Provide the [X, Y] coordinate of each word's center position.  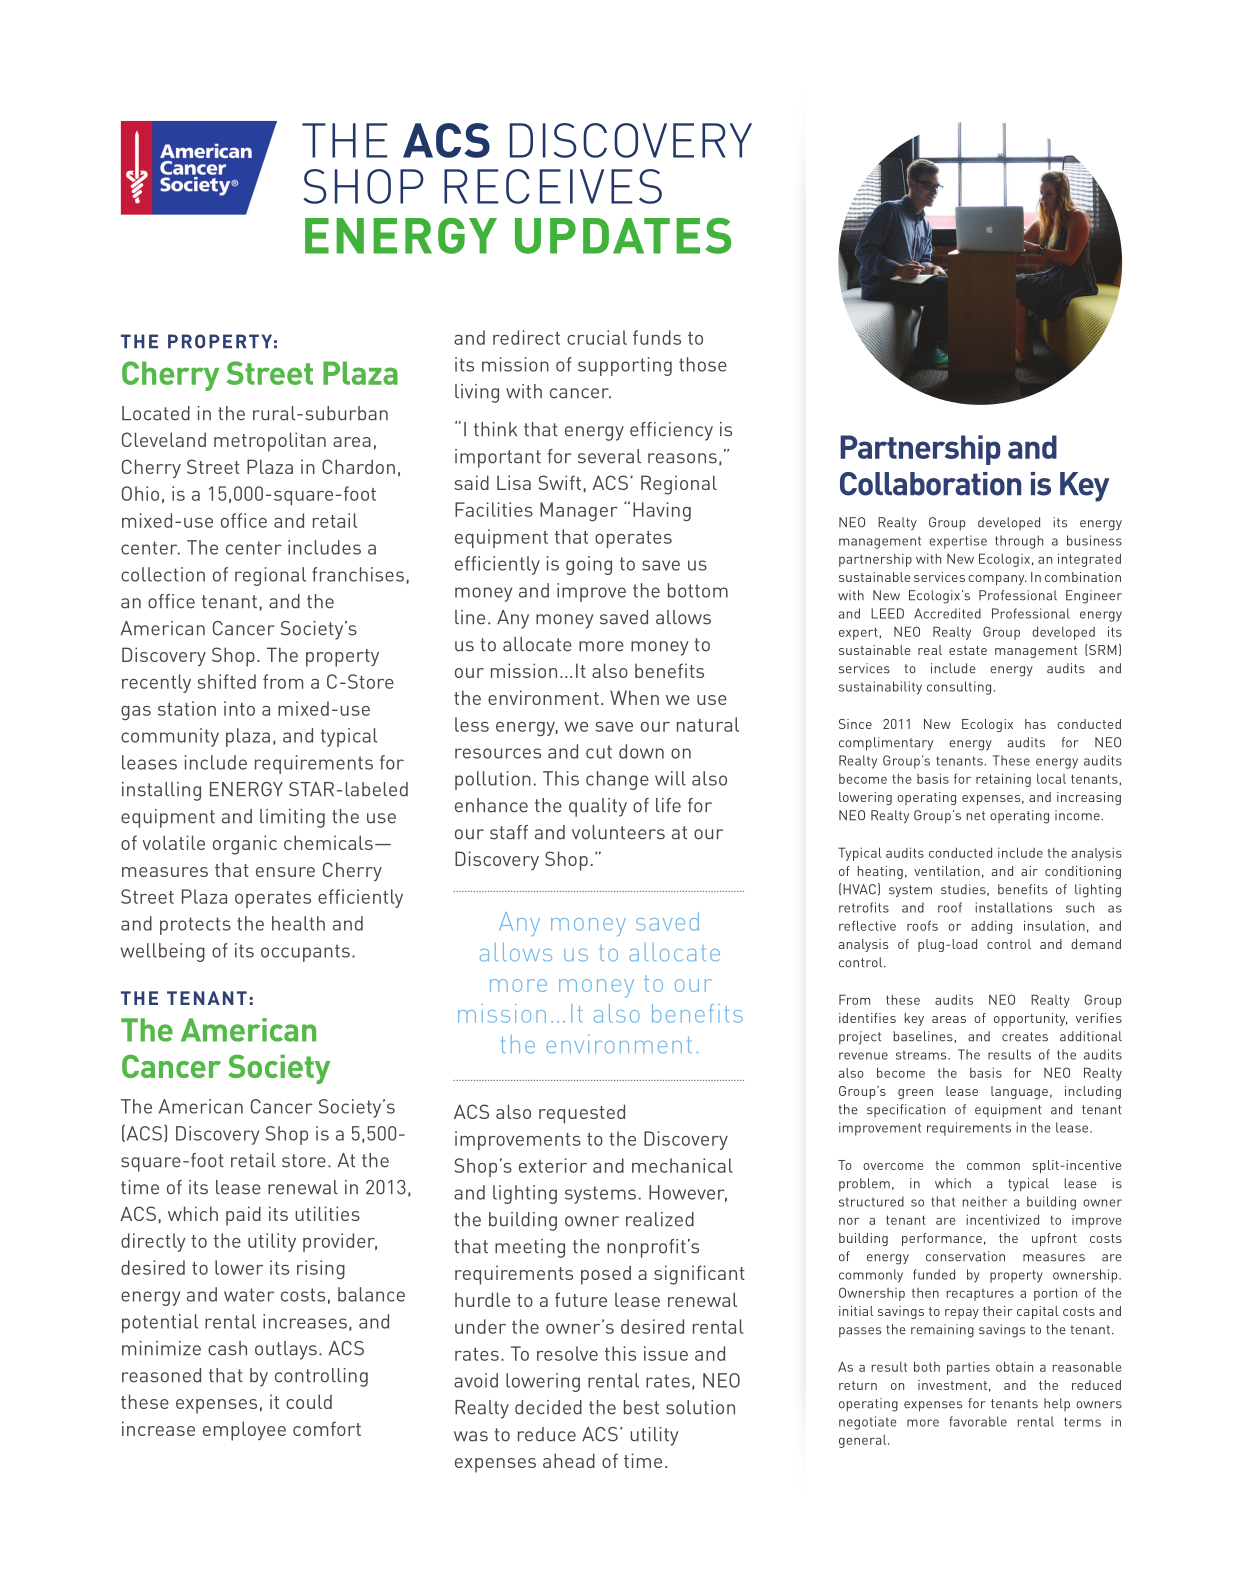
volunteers [618, 832]
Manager [579, 512]
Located [156, 413]
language [1019, 1092]
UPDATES [623, 236]
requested [582, 1114]
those [703, 364]
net [976, 816]
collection [163, 574]
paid [243, 1216]
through [1019, 542]
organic [245, 845]
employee [244, 1431]
